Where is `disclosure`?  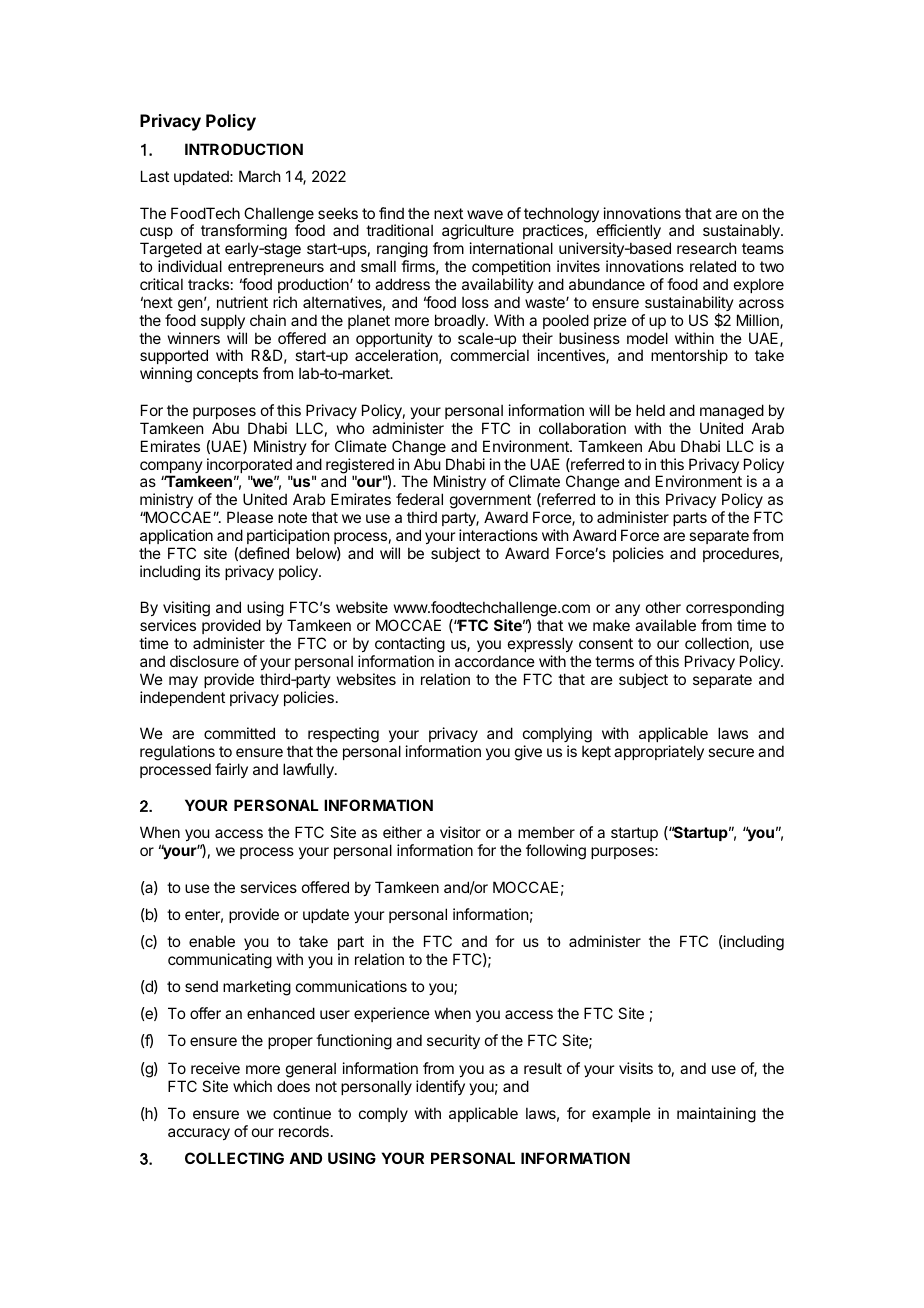 disclosure is located at coordinates (204, 661).
